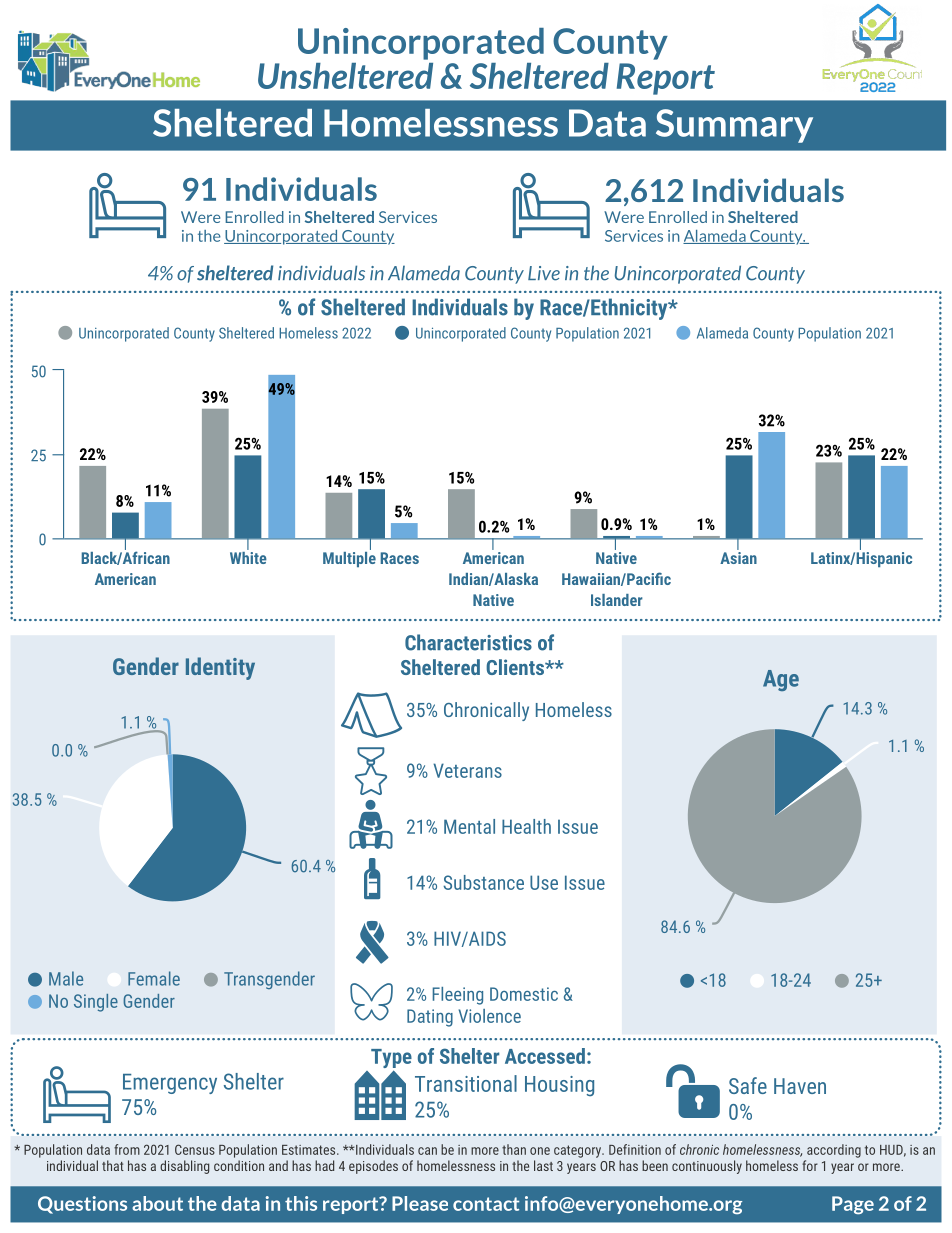  Describe the element at coordinates (486, 1204) in the screenshot. I see `contact` at that location.
